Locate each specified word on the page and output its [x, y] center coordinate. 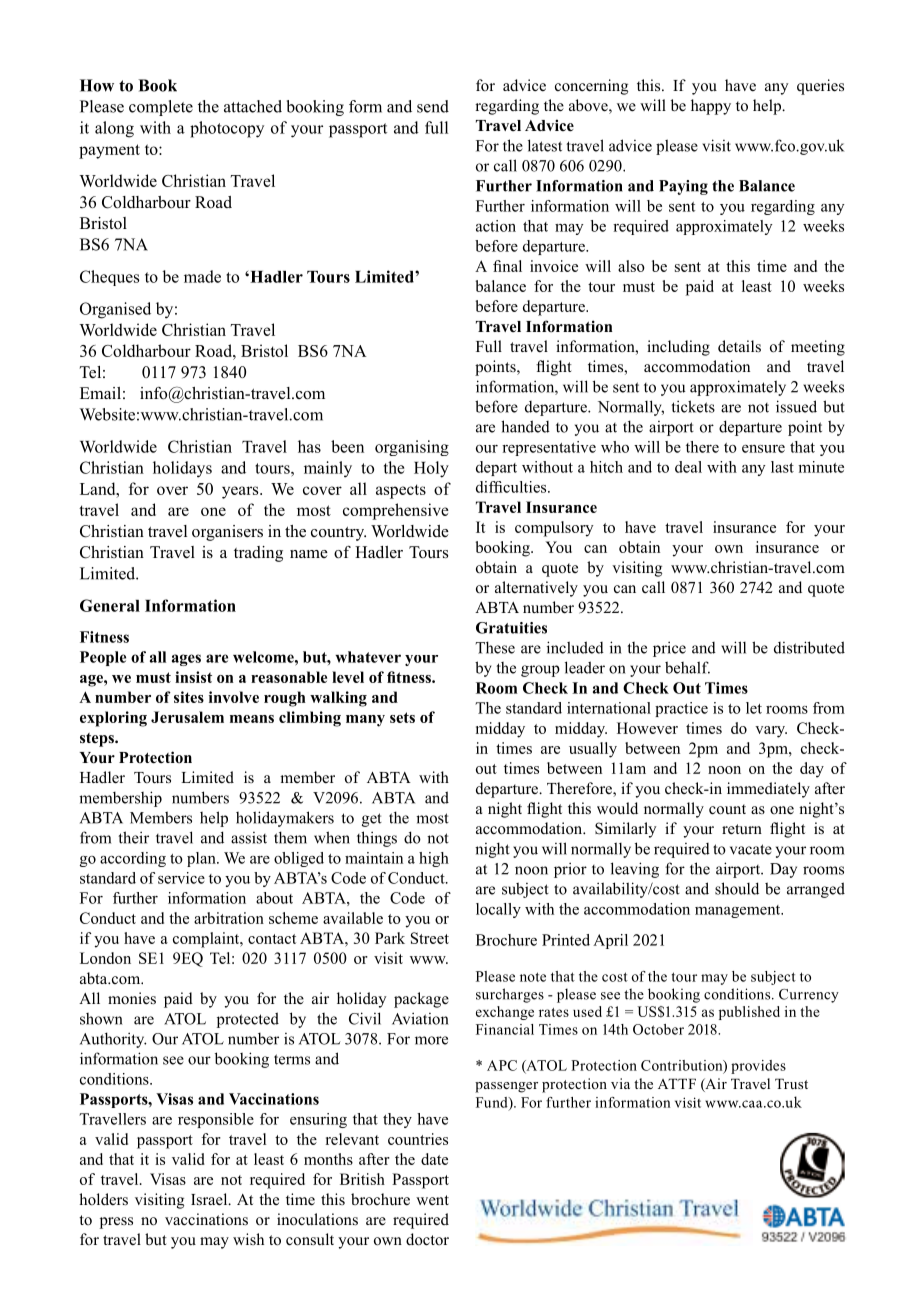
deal [688, 467]
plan [202, 859]
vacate [751, 849]
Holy [431, 469]
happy [711, 107]
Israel [210, 1199]
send [433, 106]
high [434, 859]
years [241, 492]
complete [161, 108]
